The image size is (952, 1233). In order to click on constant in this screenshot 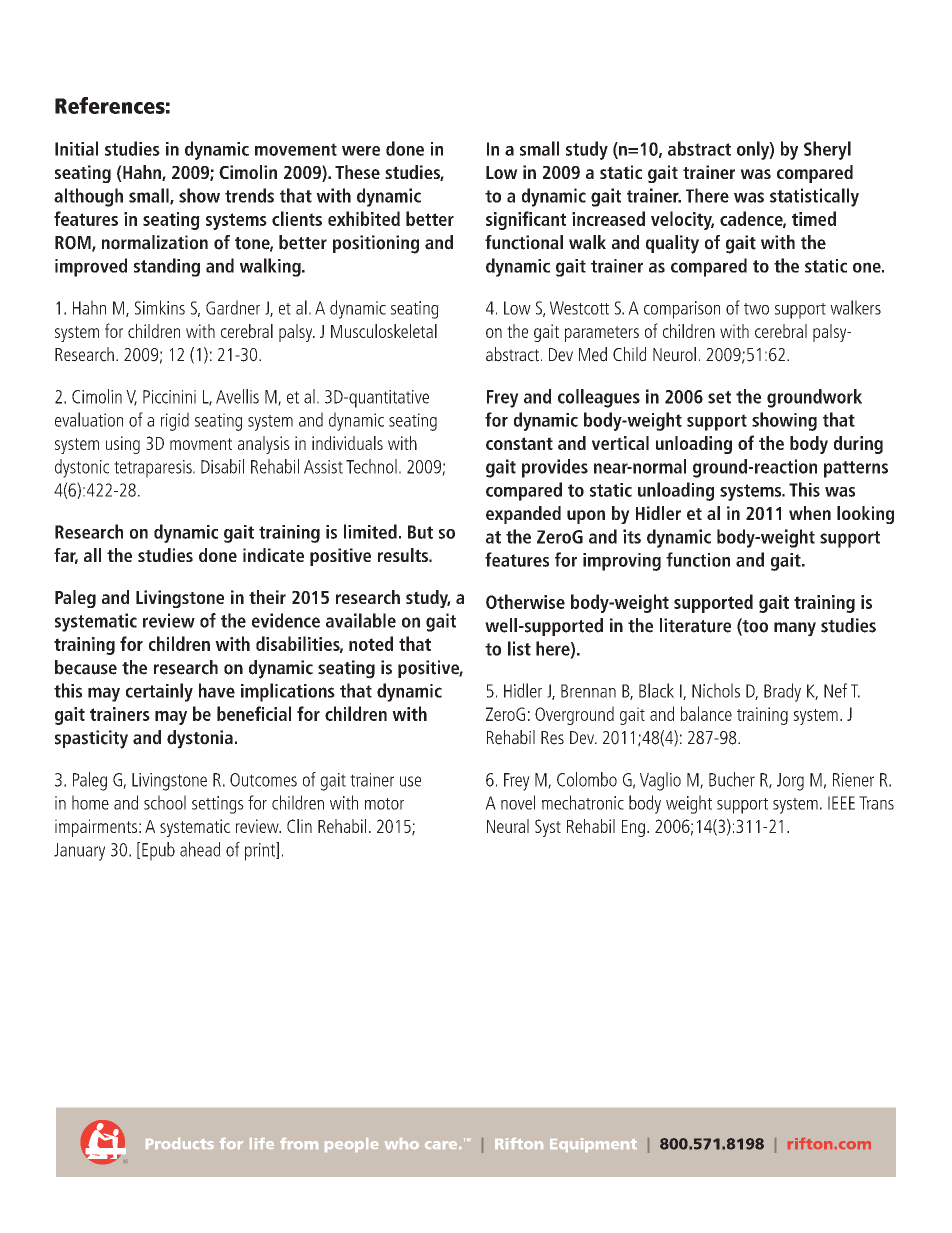, I will do `click(519, 443)`.
